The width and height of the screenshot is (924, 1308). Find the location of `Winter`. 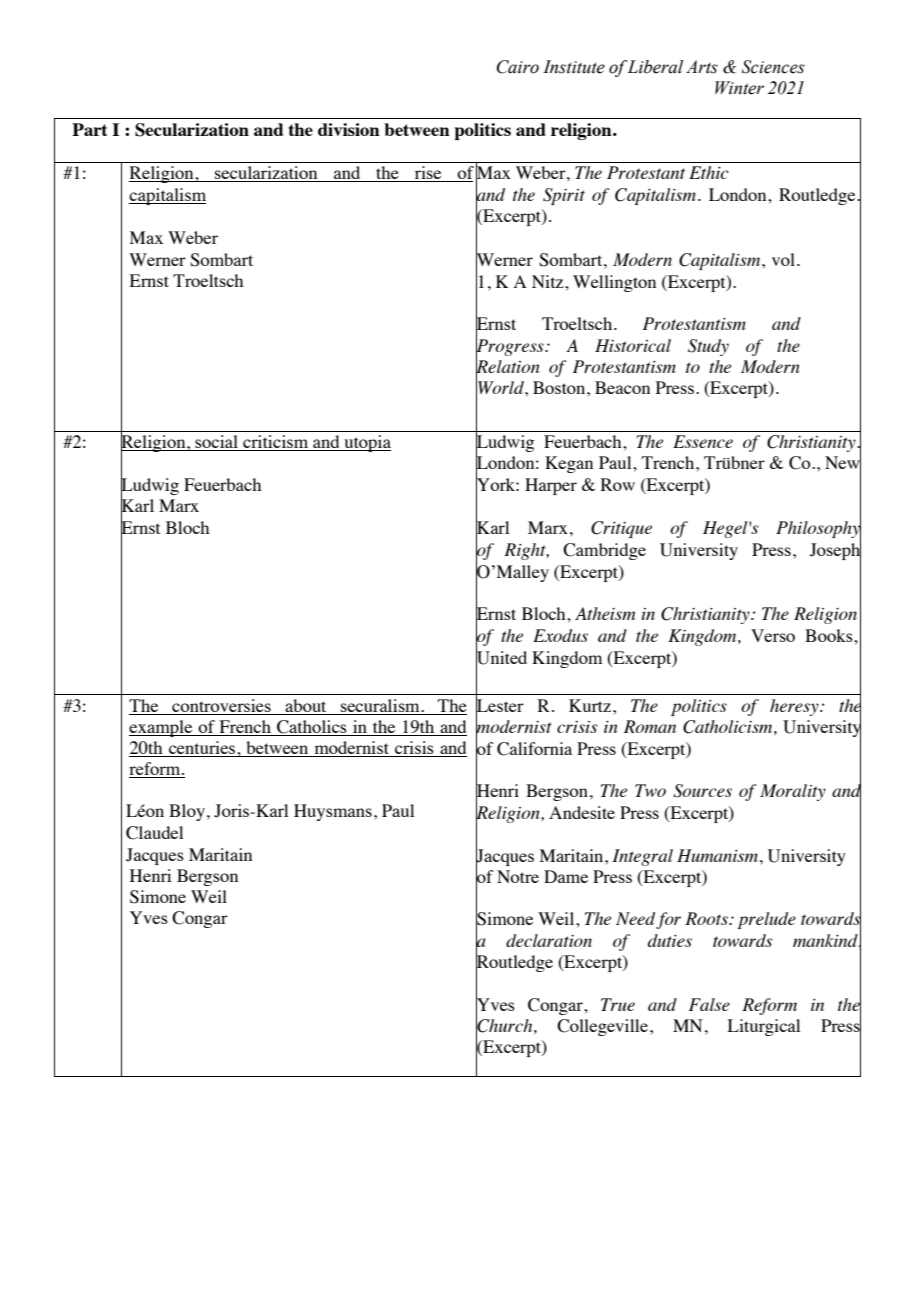

Winter is located at coordinates (739, 88).
